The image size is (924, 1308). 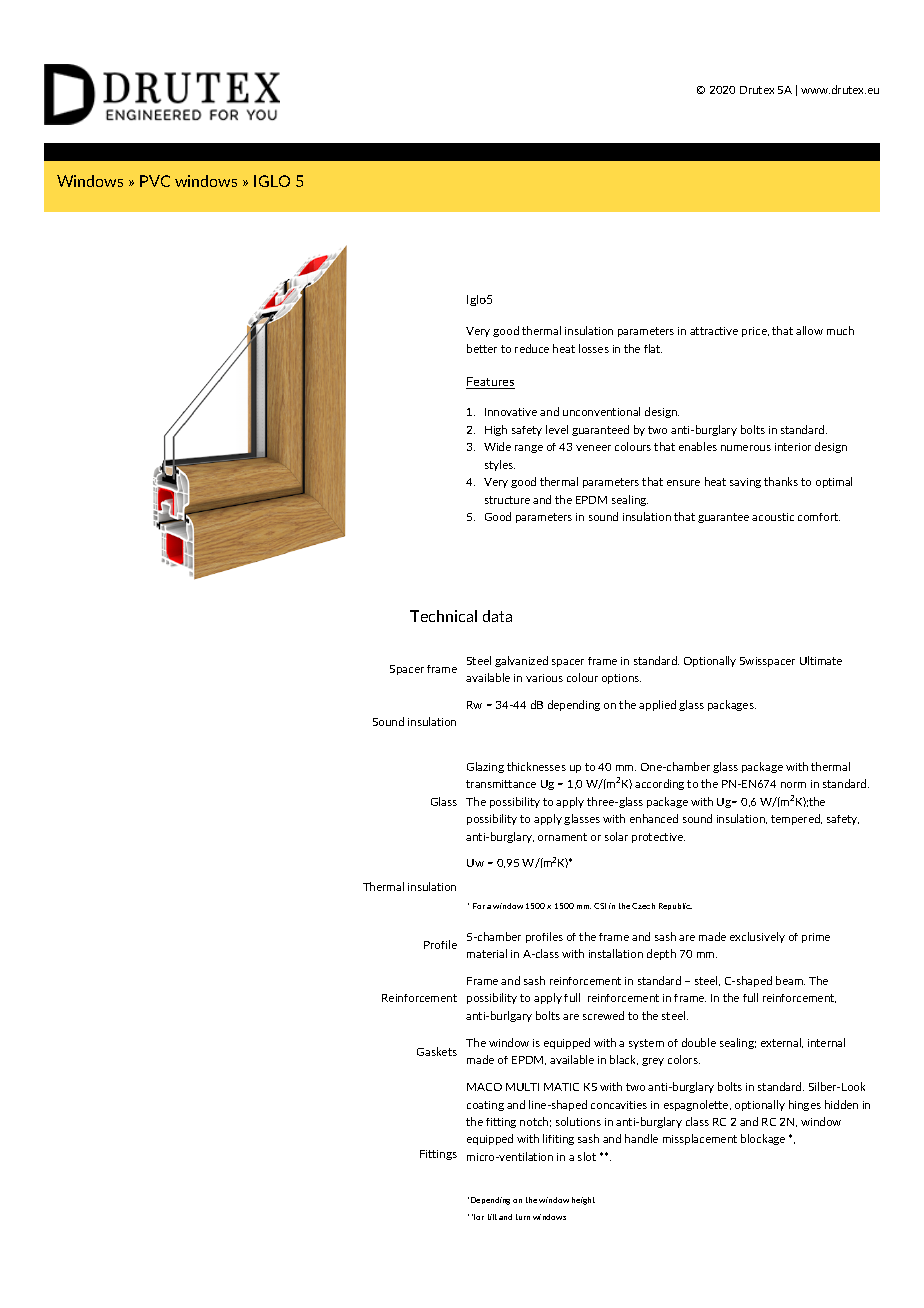 What do you see at coordinates (821, 660) in the screenshot?
I see `Ultimate` at bounding box center [821, 660].
